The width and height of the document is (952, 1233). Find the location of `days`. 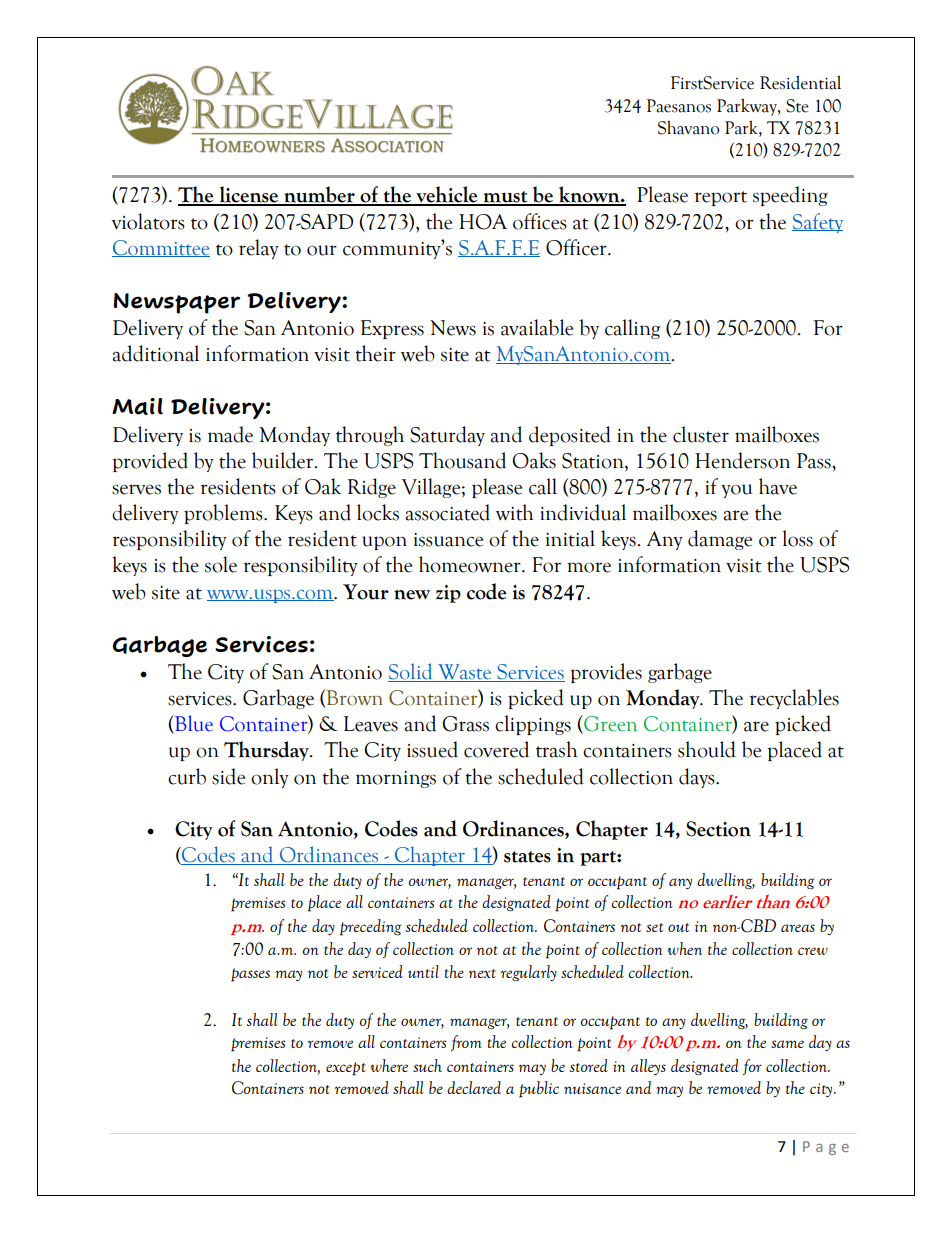

days is located at coordinates (698, 778).
